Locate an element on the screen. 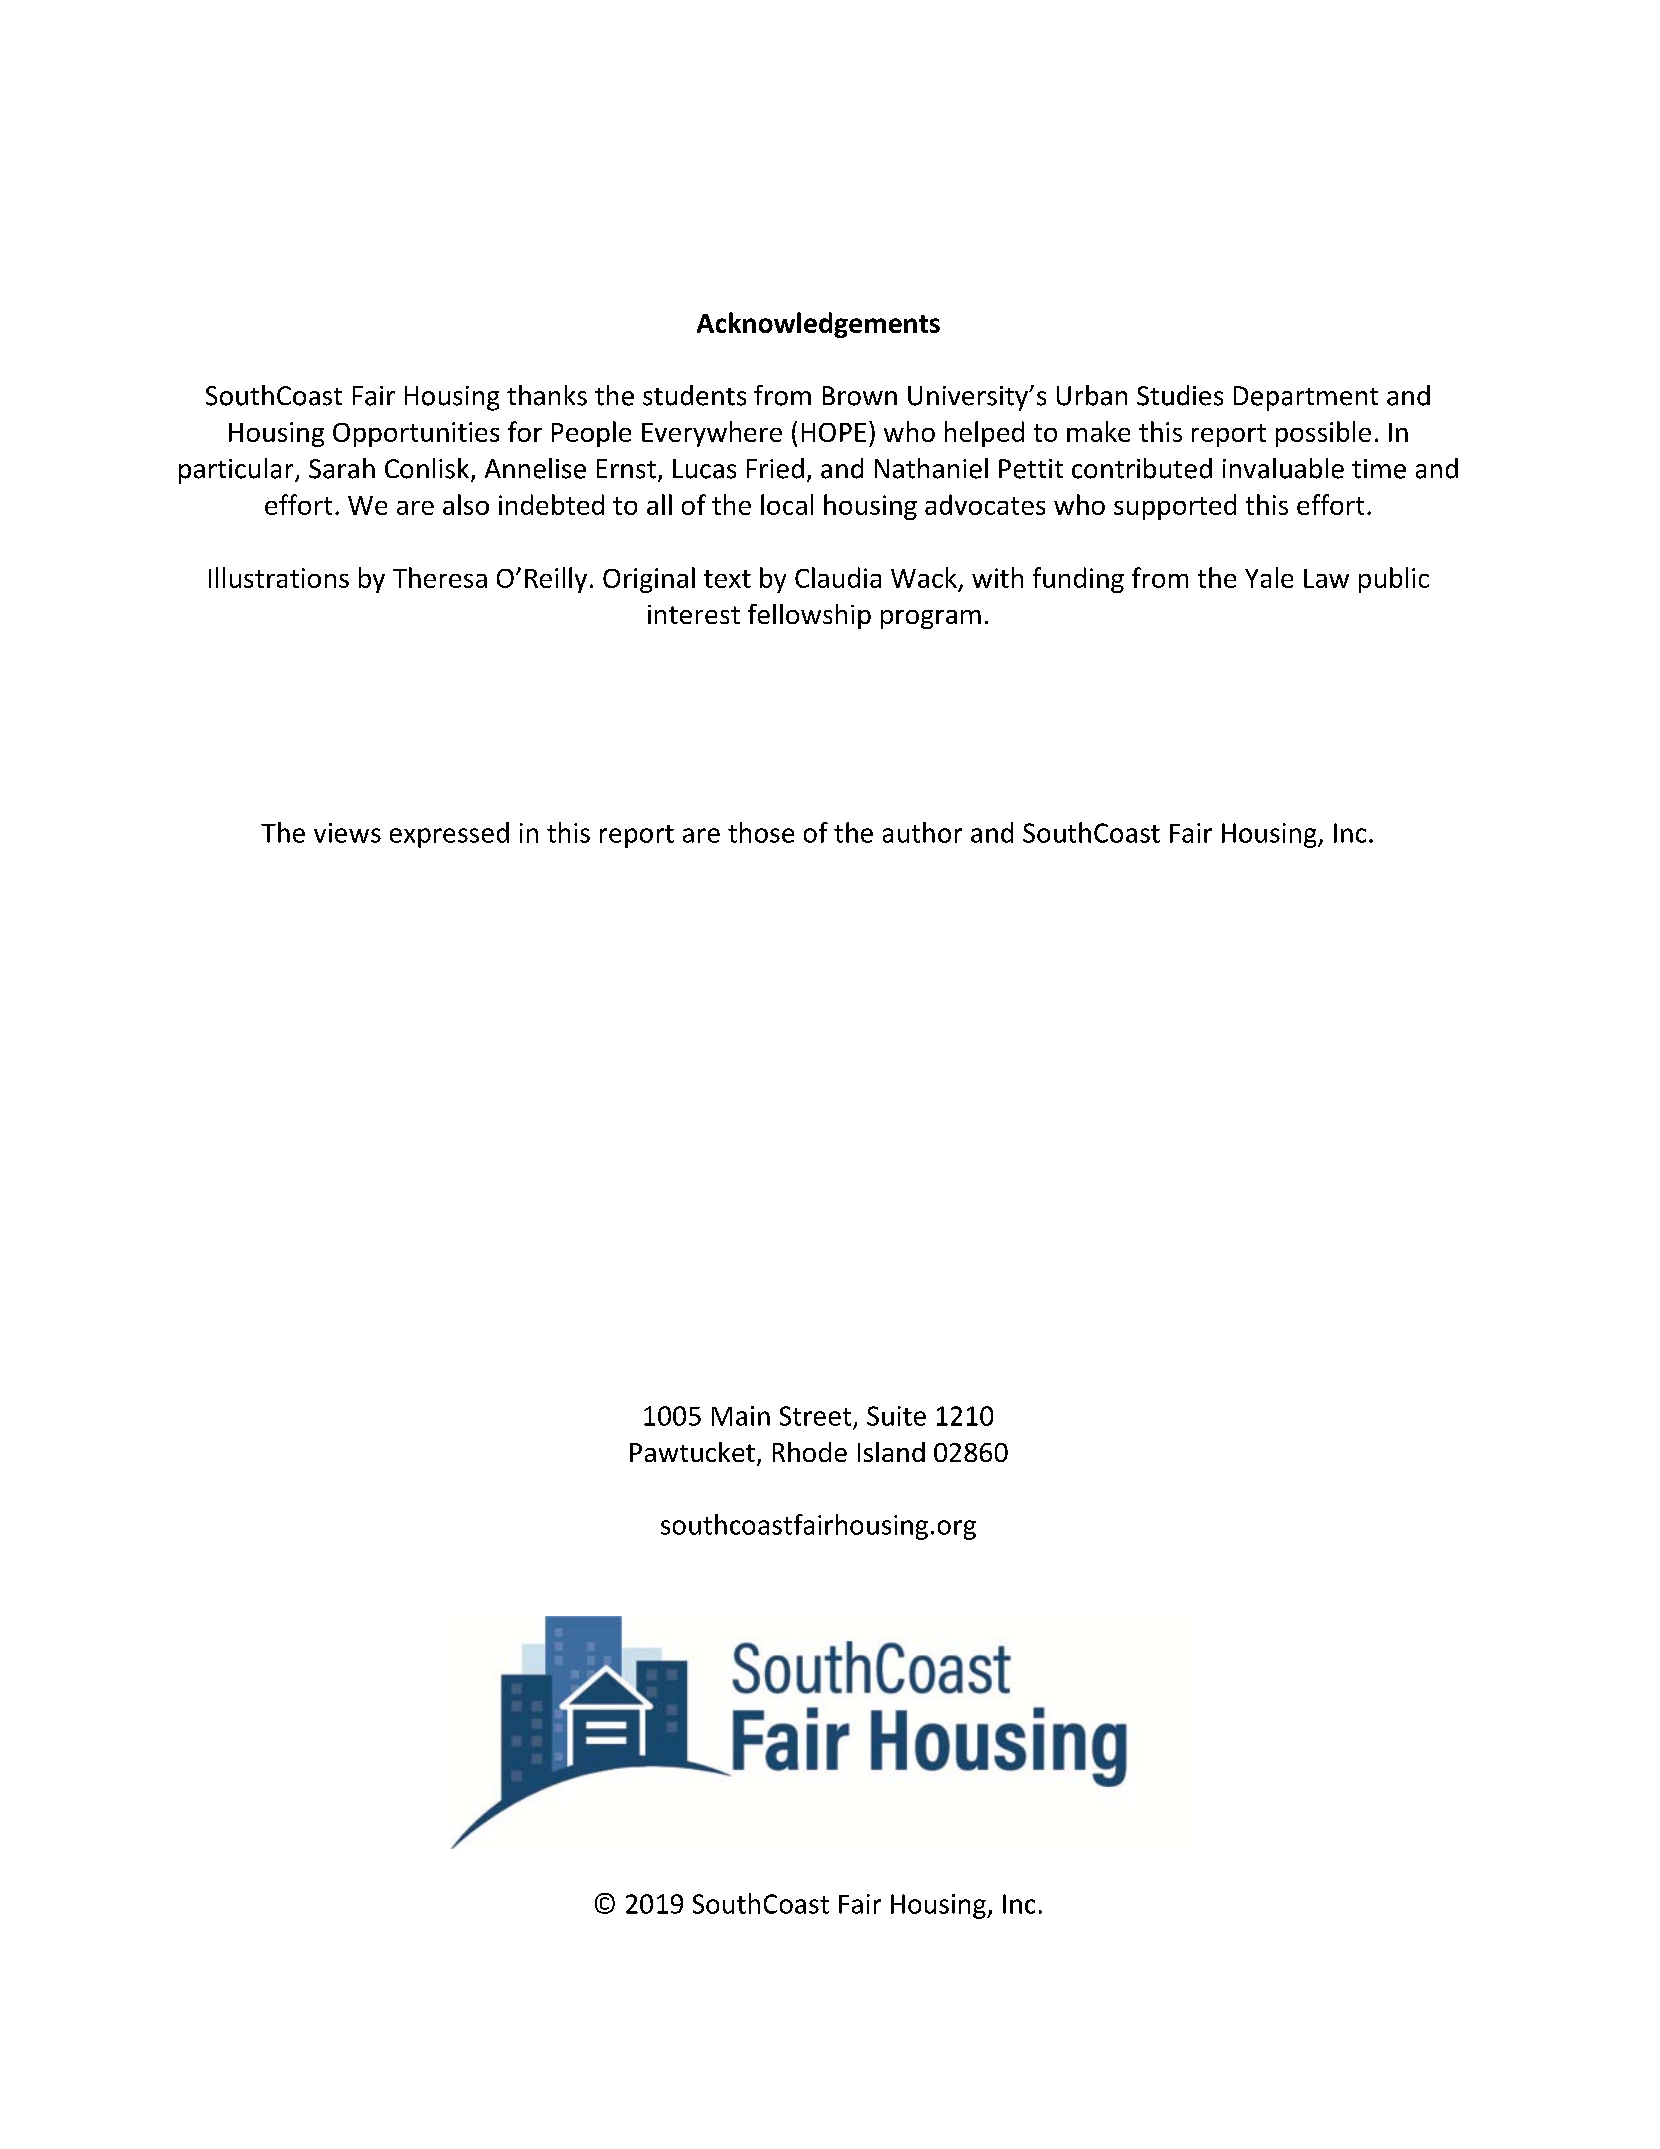 This screenshot has height=2149, width=1660. those is located at coordinates (761, 832).
